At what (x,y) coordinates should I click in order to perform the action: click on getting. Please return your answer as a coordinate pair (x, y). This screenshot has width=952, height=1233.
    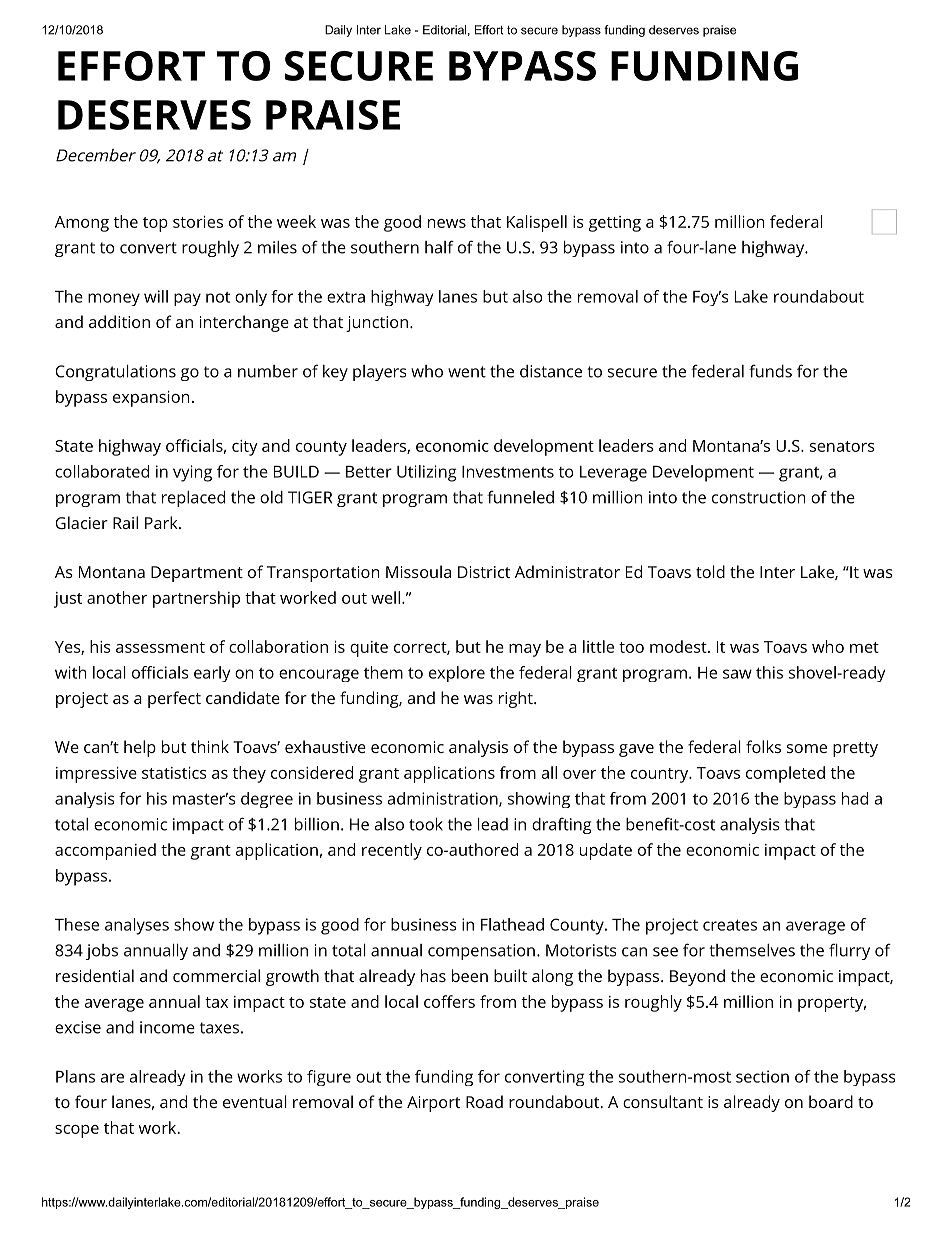
    Looking at the image, I should click on (615, 224).
